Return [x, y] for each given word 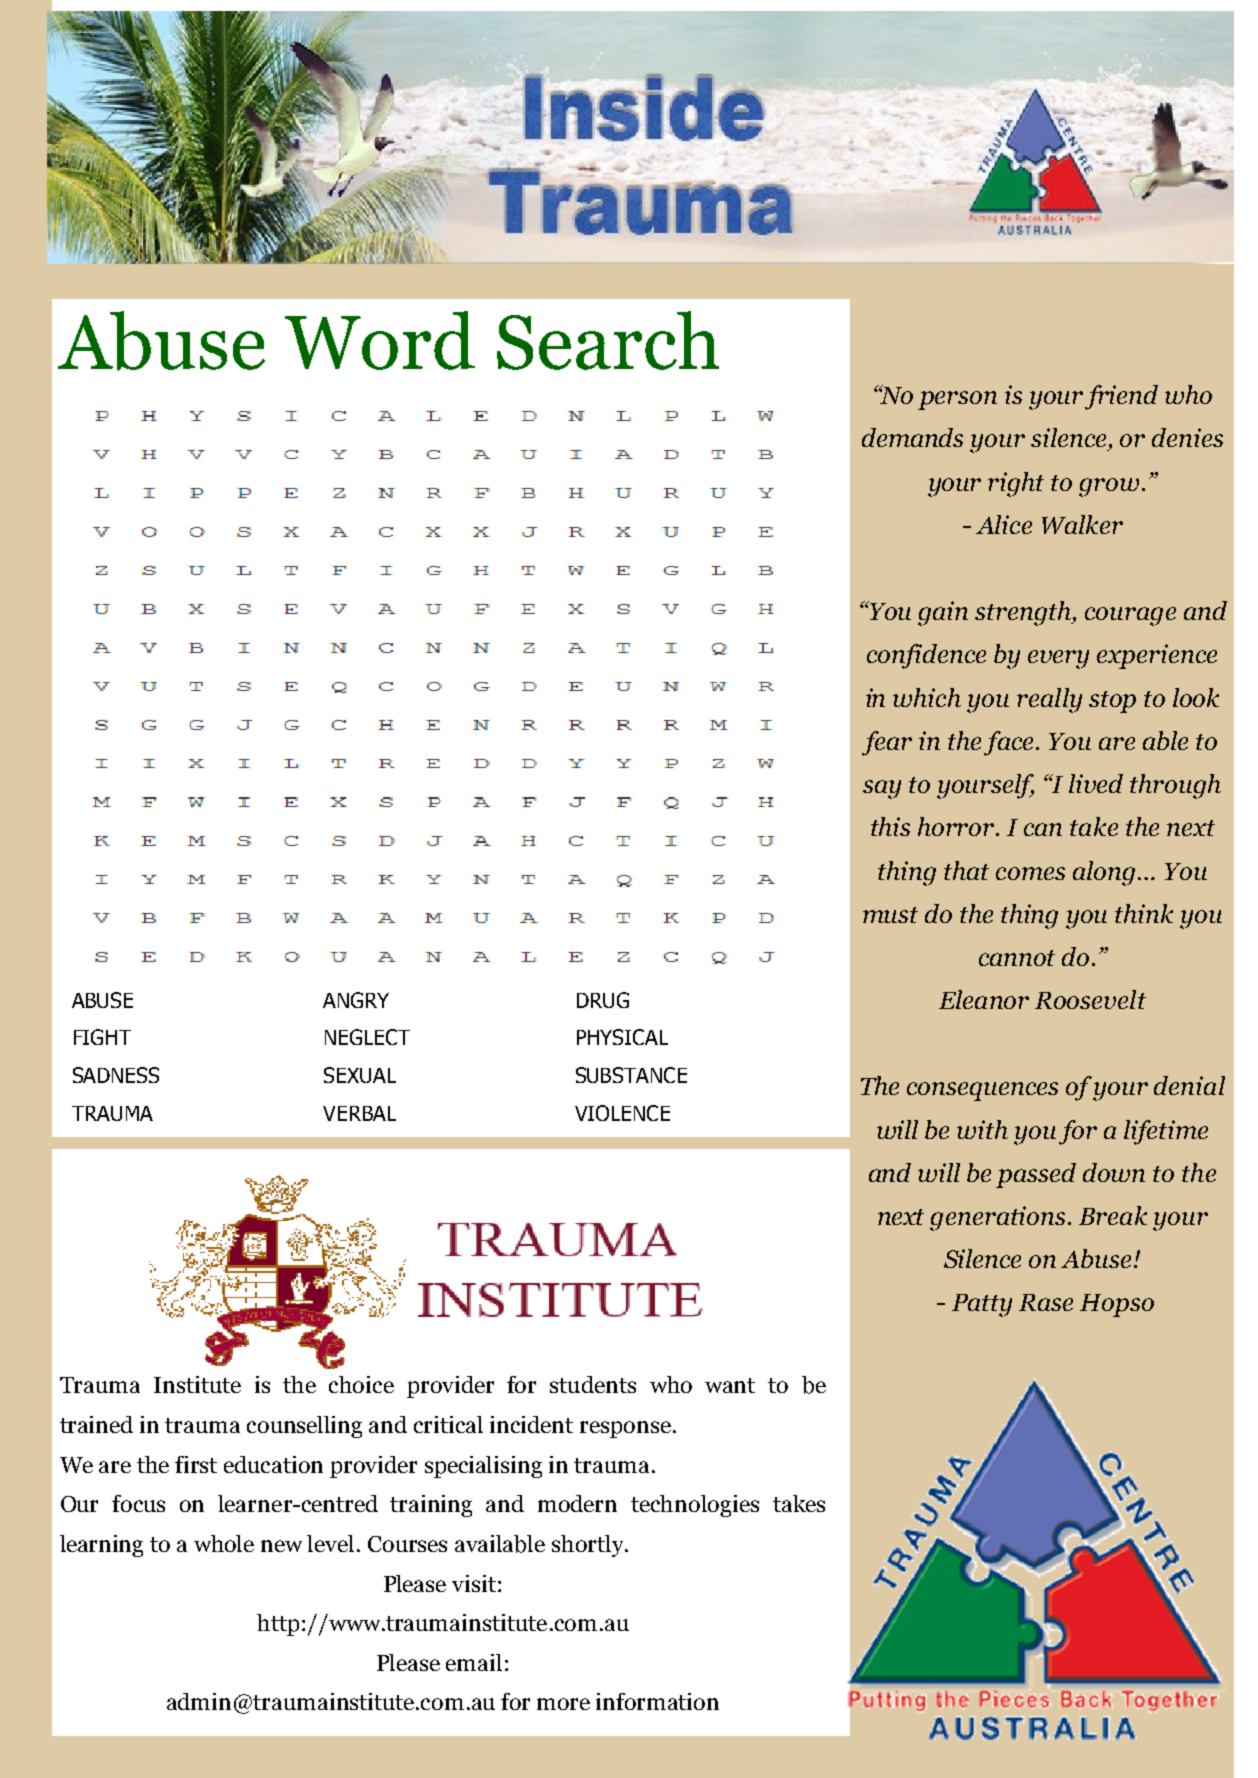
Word [380, 340]
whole [224, 1543]
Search [608, 340]
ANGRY [356, 1000]
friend [1121, 397]
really [1049, 700]
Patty [982, 1305]
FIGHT [102, 1037]
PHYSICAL [622, 1037]
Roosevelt [1090, 999]
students [593, 1384]
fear [887, 743]
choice [361, 1384]
